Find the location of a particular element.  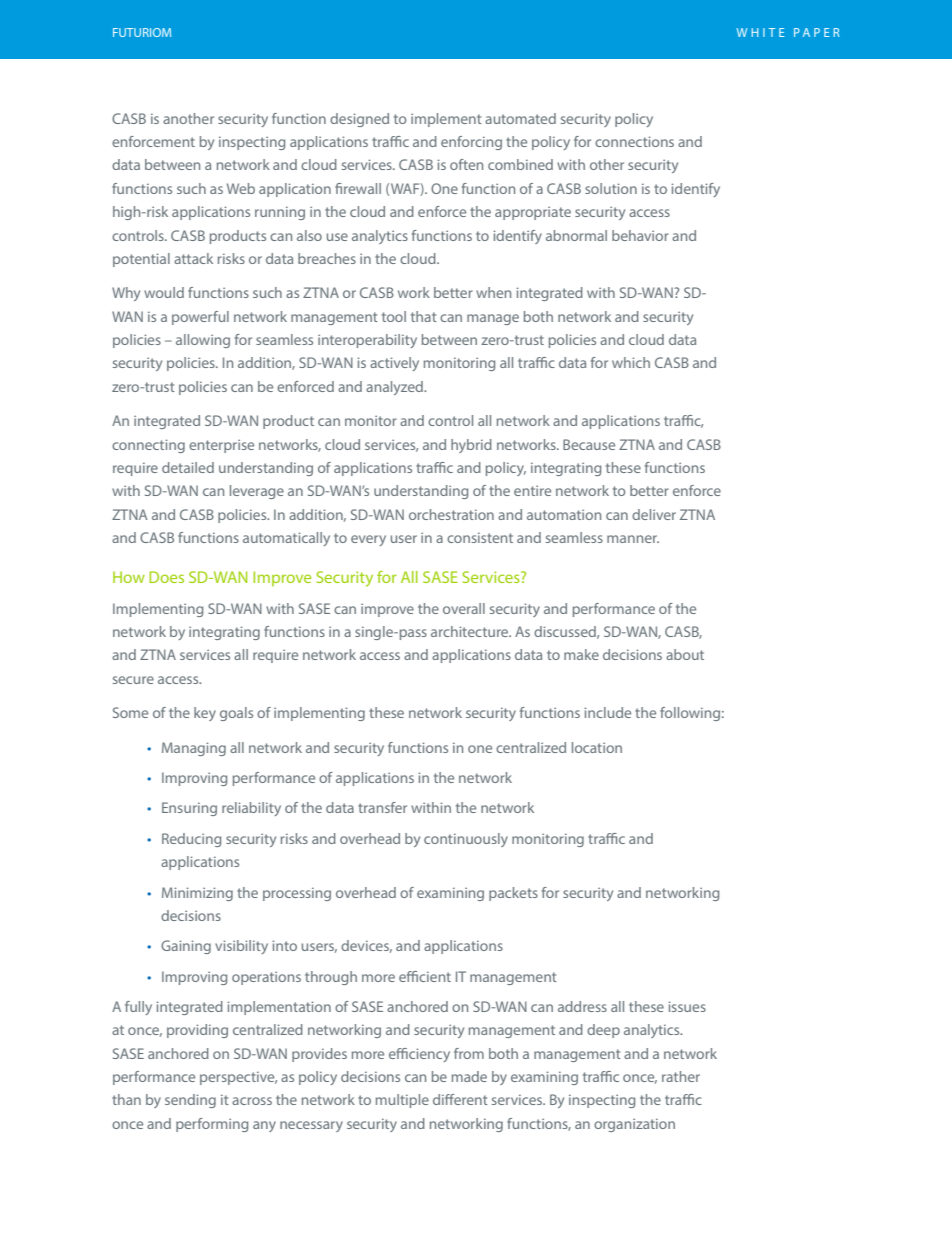

Web is located at coordinates (241, 188).
